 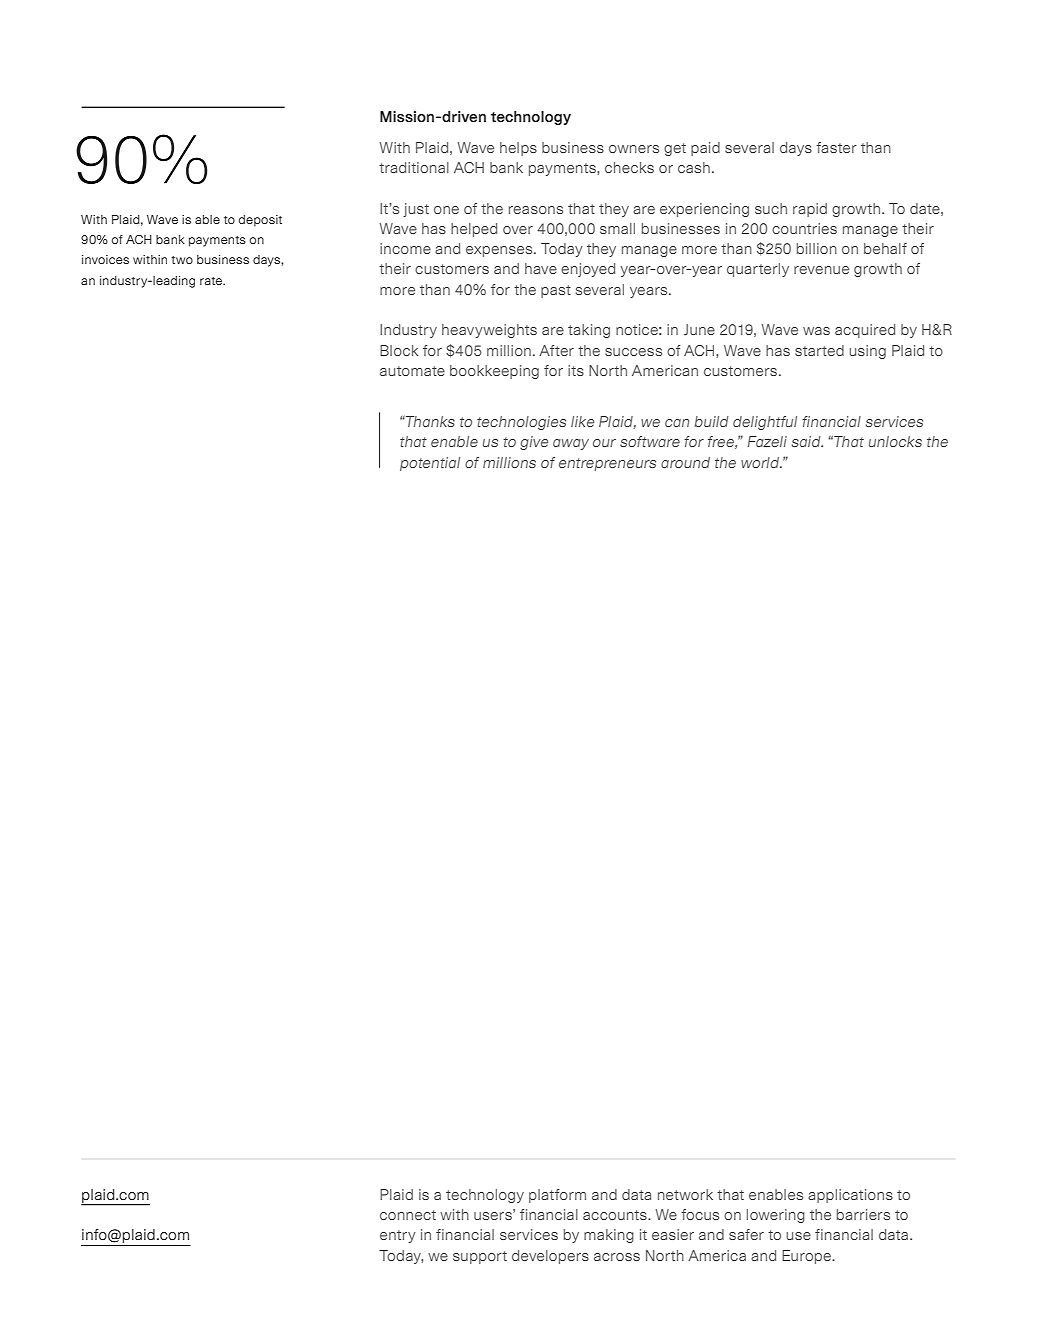 I want to click on entry, so click(x=398, y=1236).
